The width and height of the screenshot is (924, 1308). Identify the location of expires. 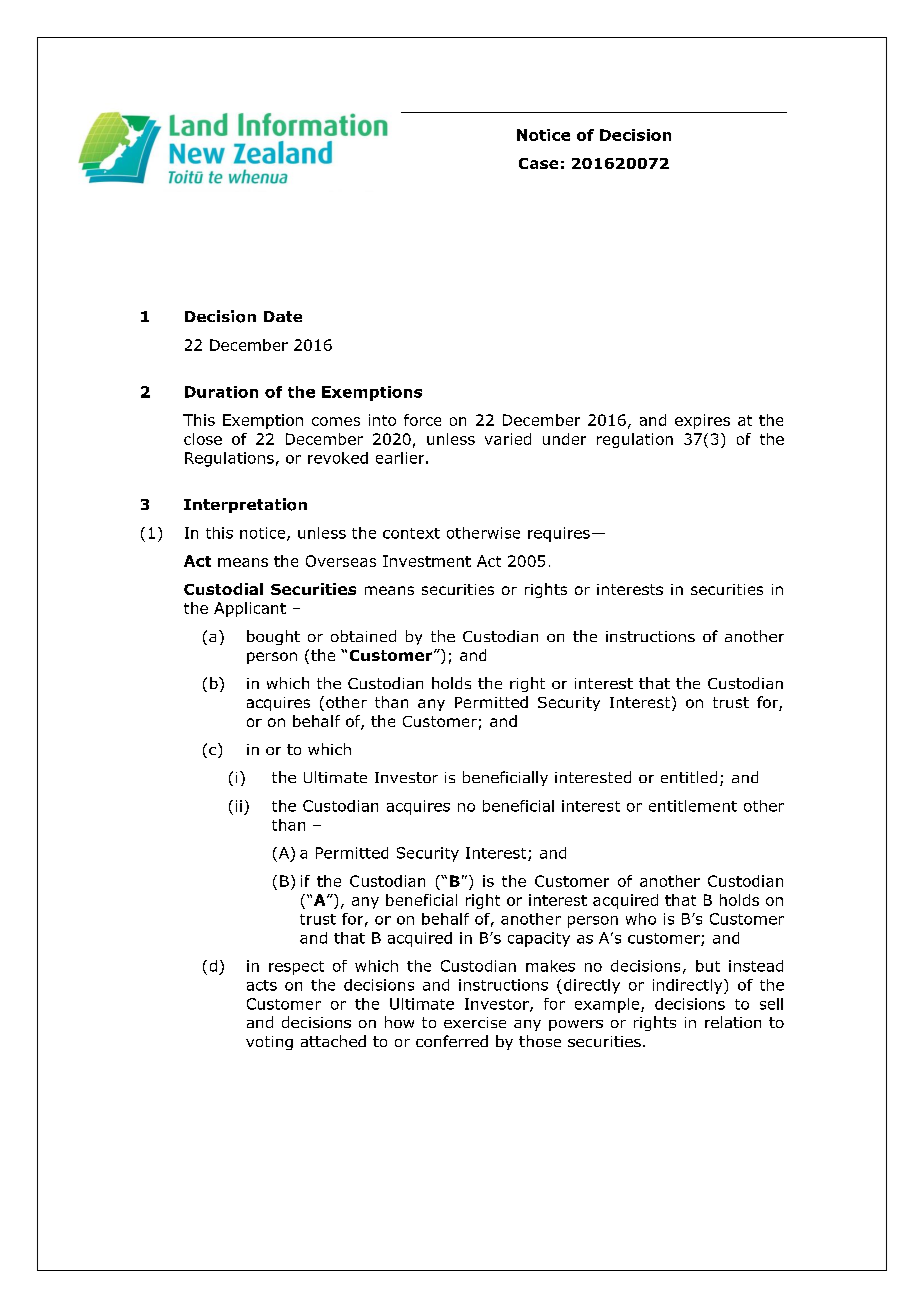
(702, 421).
